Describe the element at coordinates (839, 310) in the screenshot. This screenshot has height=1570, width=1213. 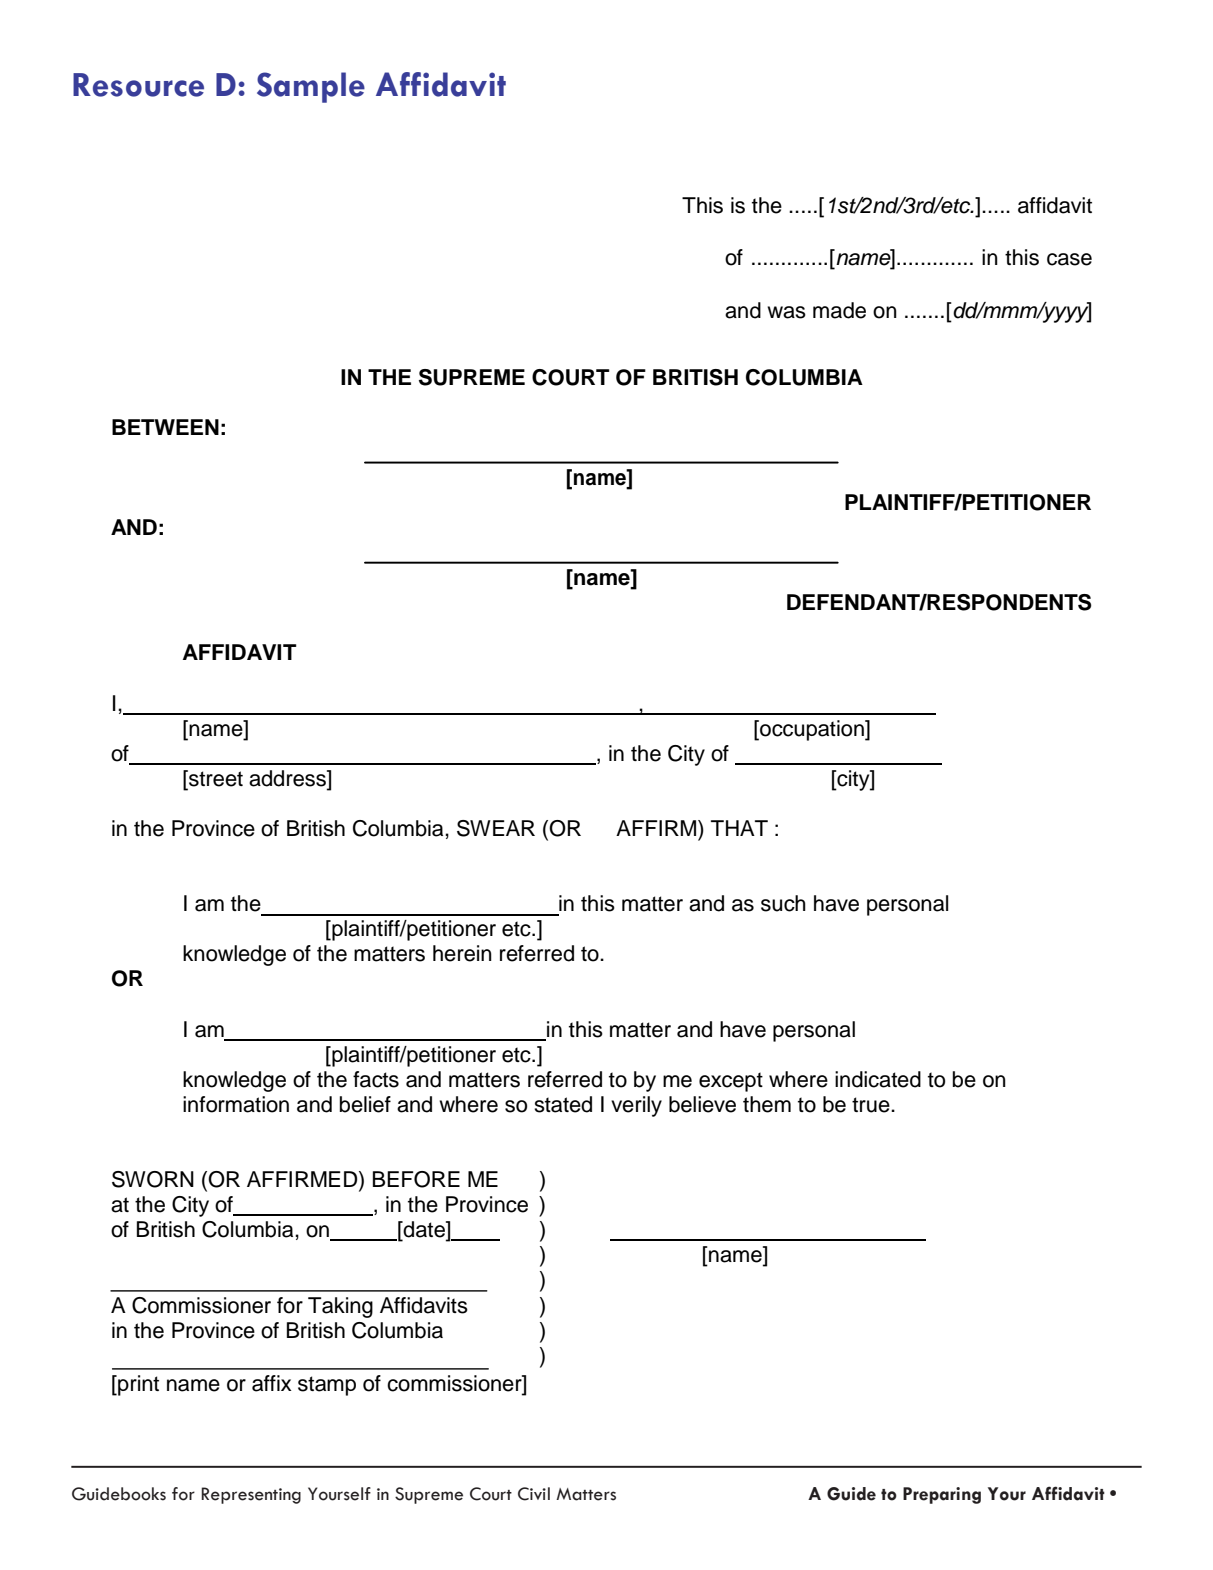
I see `made` at that location.
